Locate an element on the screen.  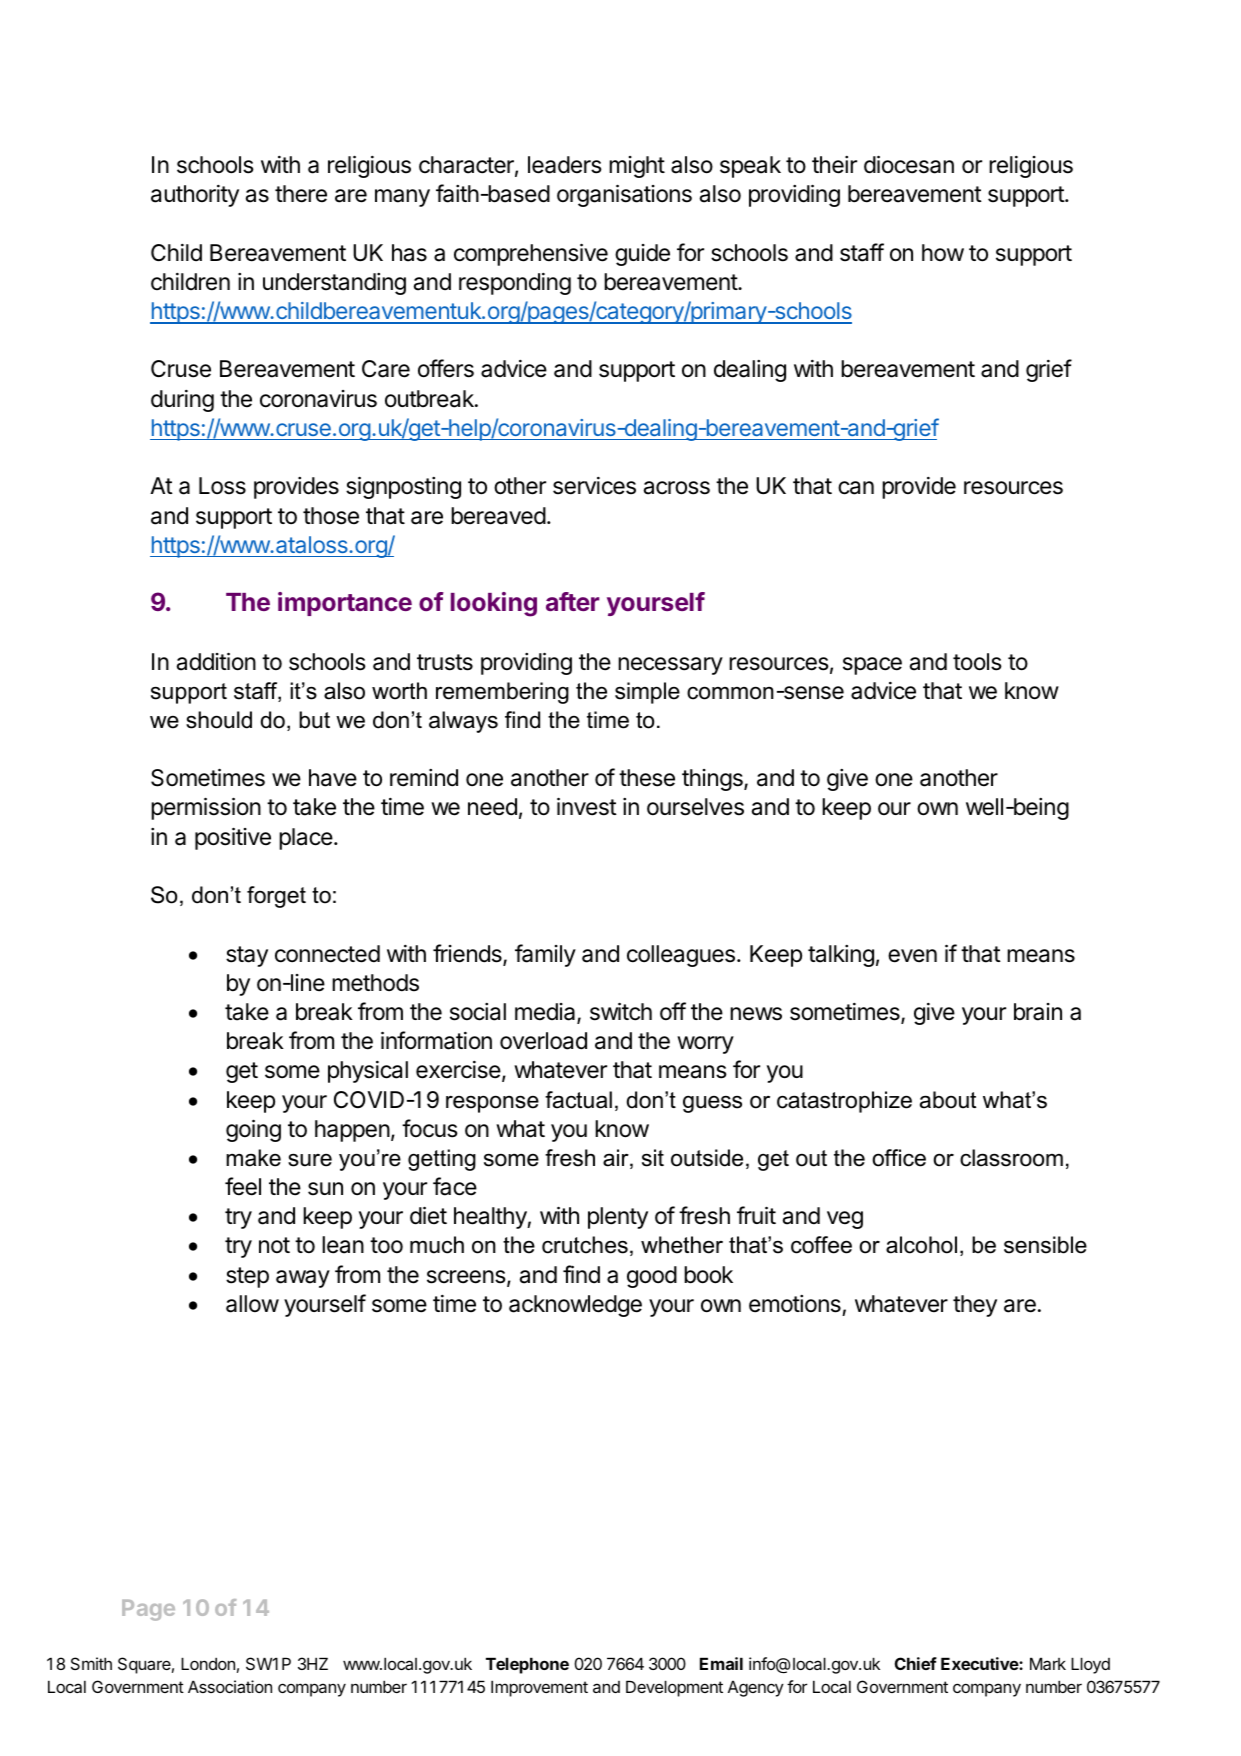
classroom is located at coordinates (1011, 1158).
